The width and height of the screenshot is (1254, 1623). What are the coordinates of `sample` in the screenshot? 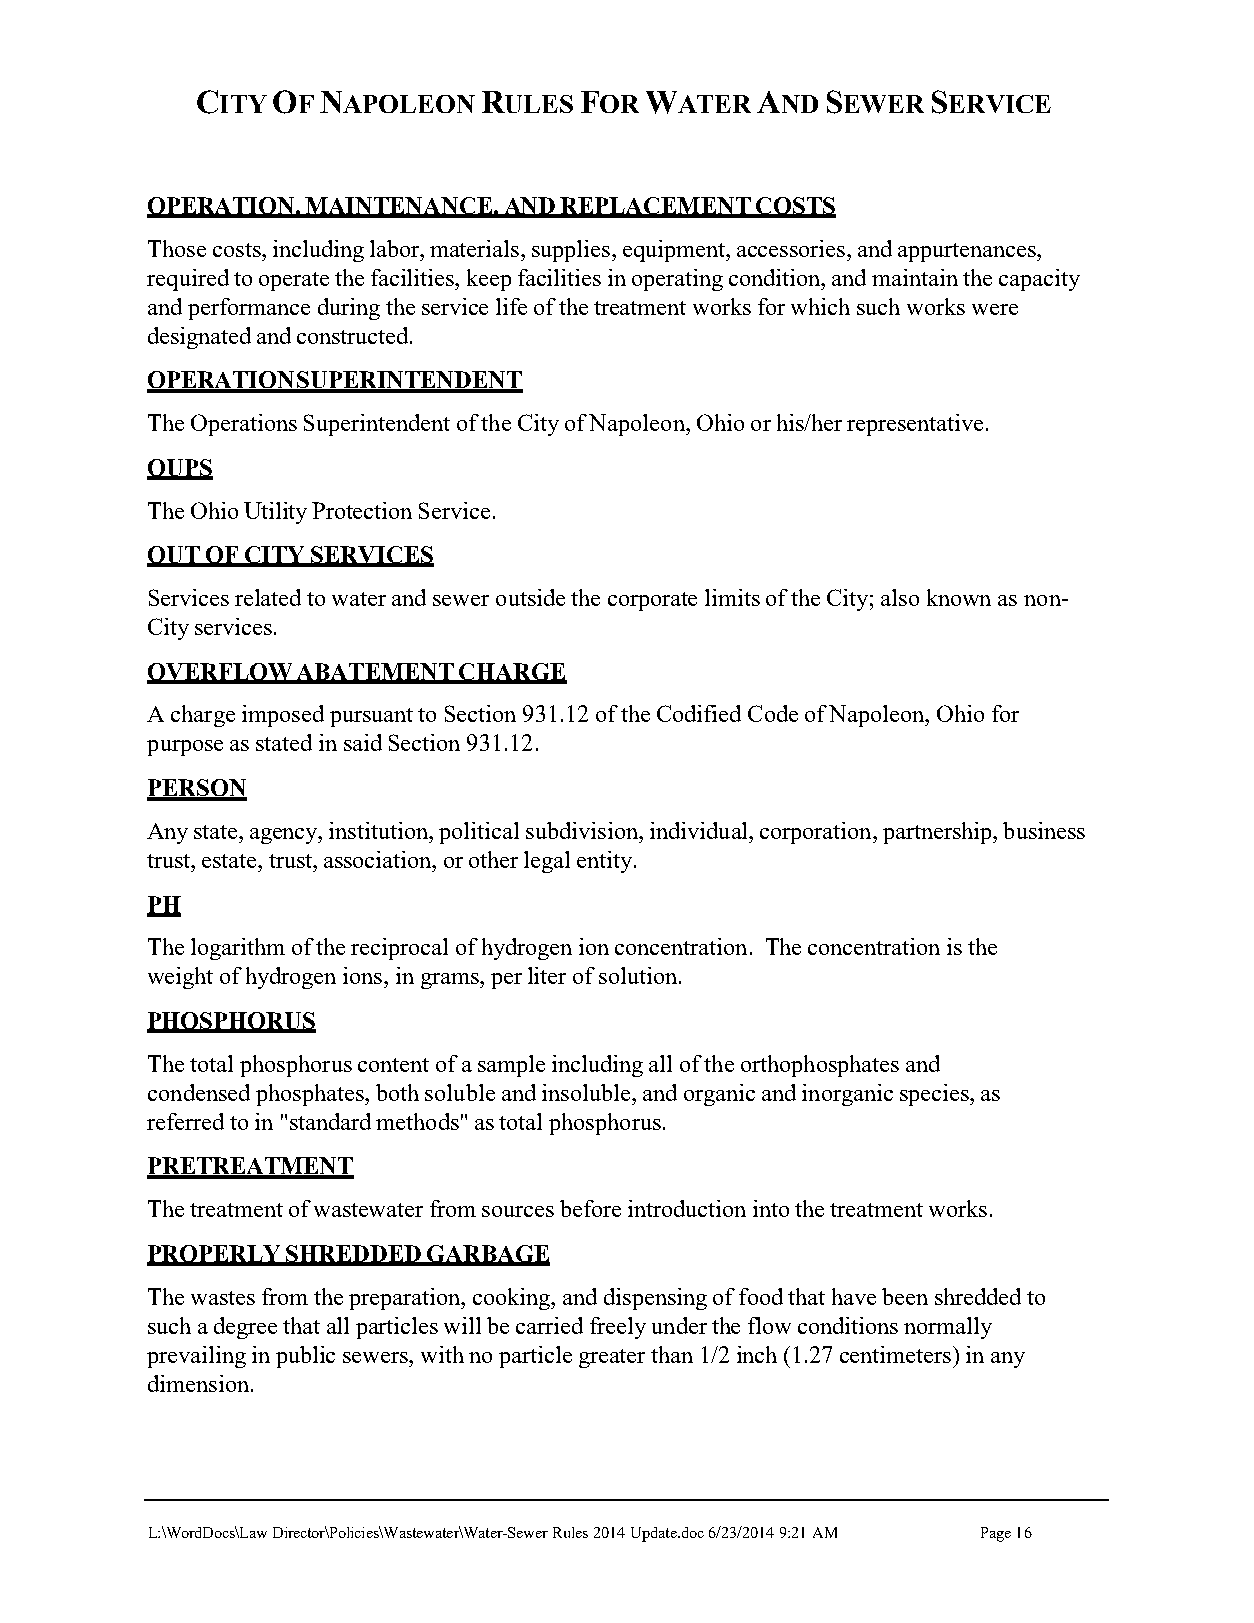 It's located at (511, 1066).
